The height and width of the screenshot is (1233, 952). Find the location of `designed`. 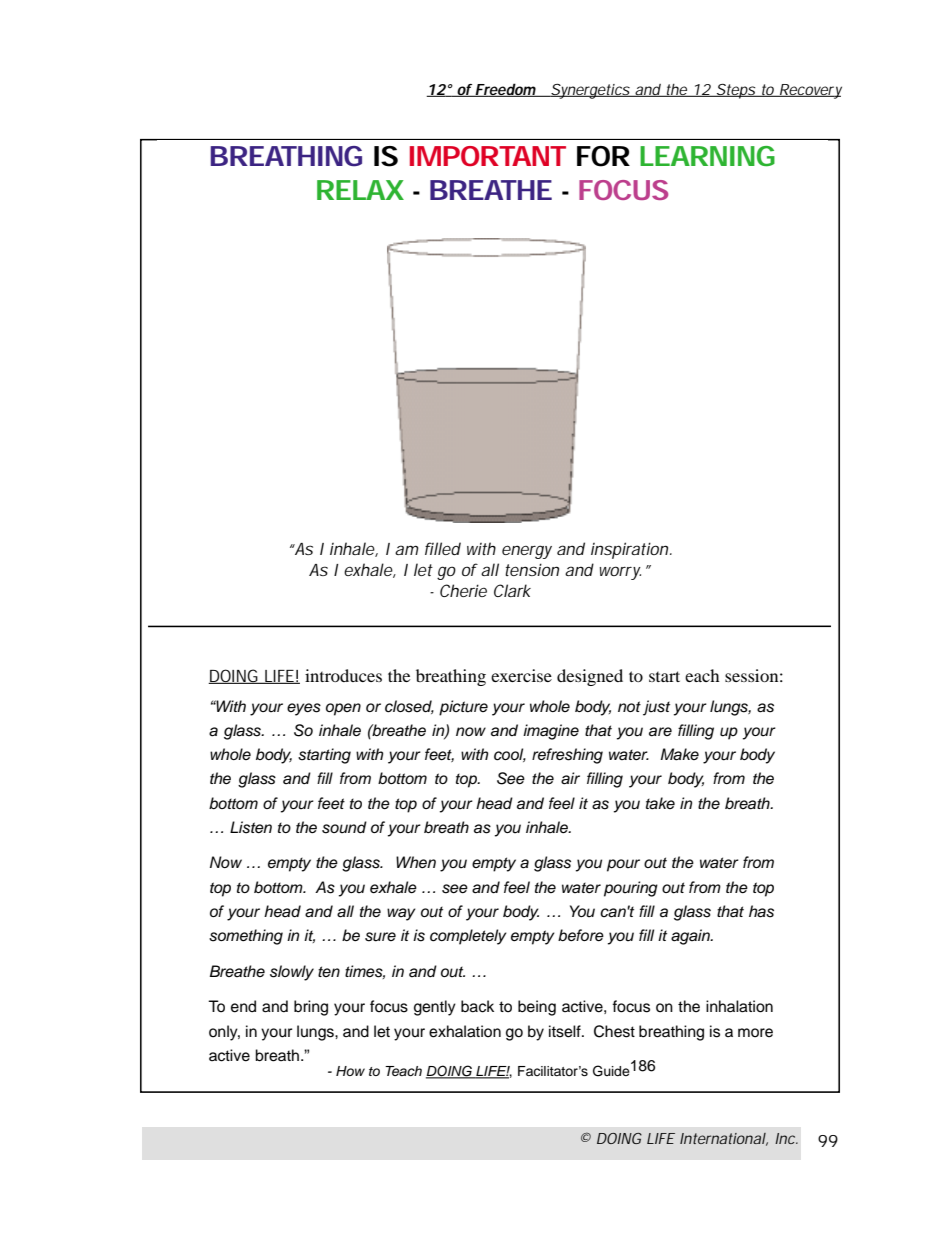

designed is located at coordinates (590, 677).
